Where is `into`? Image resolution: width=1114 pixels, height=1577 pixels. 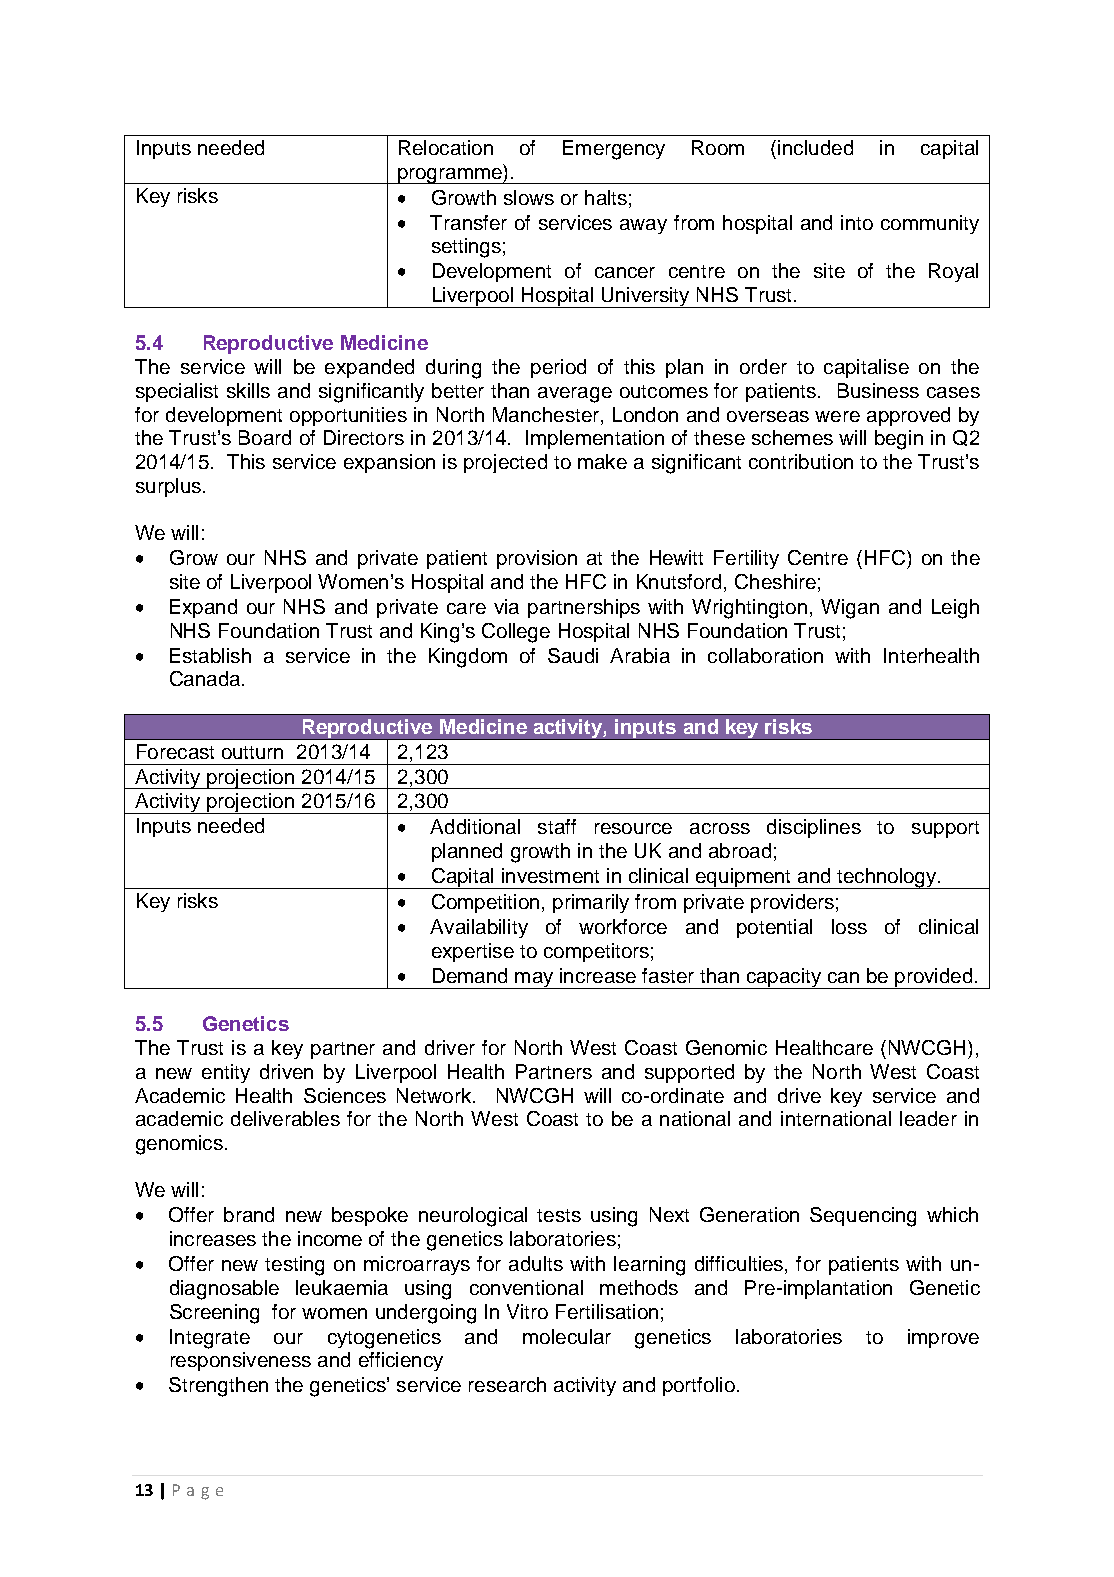
into is located at coordinates (857, 222).
